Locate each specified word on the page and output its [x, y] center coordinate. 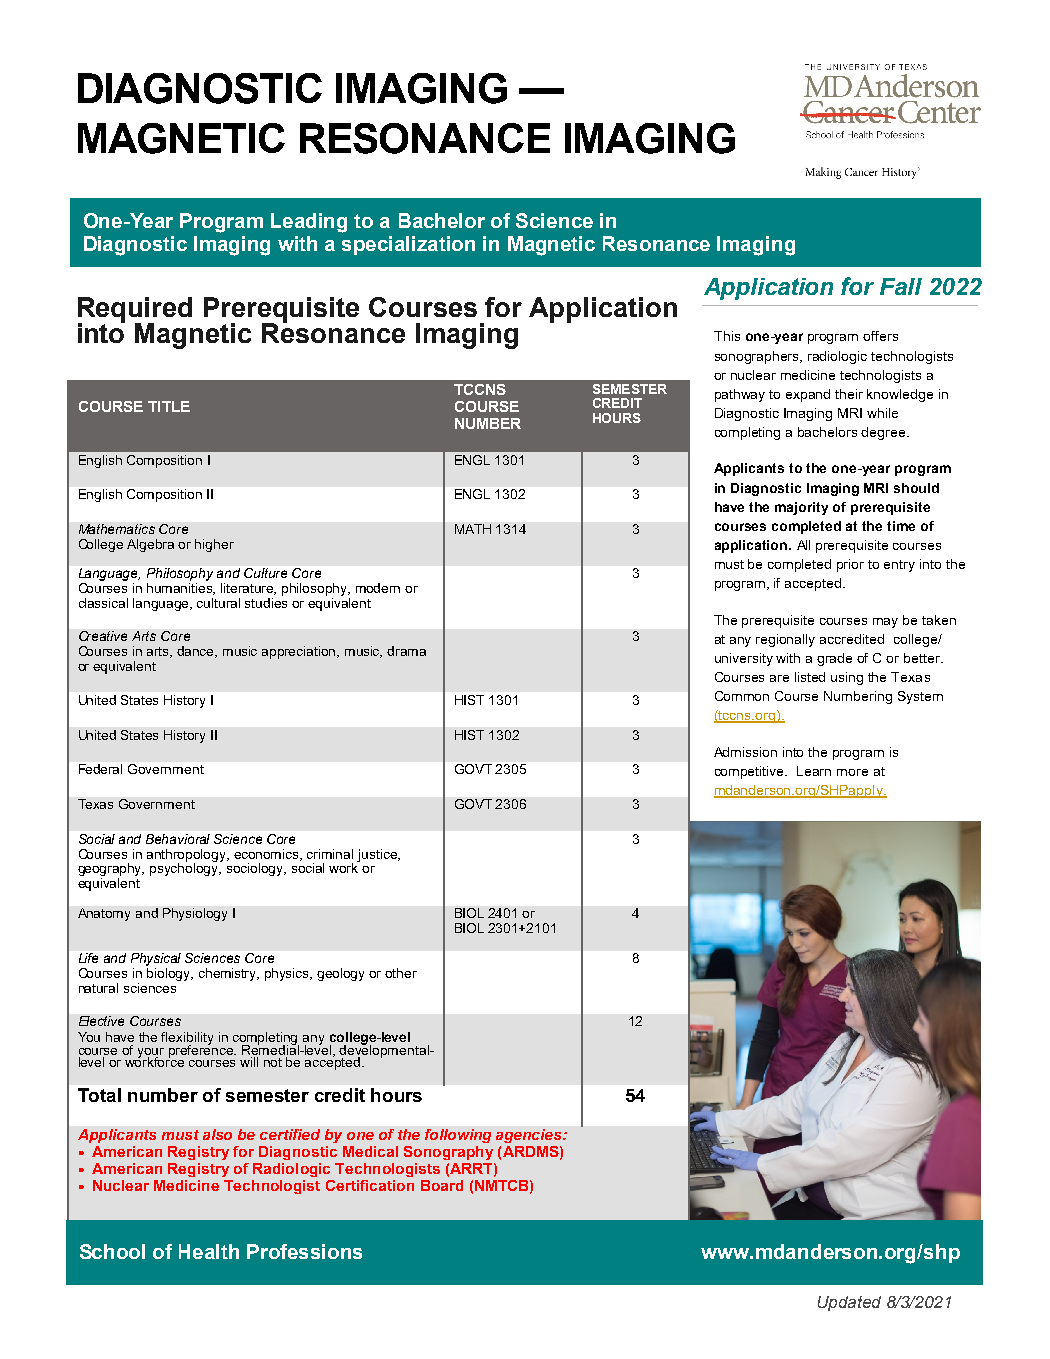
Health [209, 1251]
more [852, 772]
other [401, 973]
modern [378, 588]
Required [135, 311]
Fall [901, 286]
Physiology [195, 914]
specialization [408, 245]
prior [850, 565]
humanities [181, 589]
